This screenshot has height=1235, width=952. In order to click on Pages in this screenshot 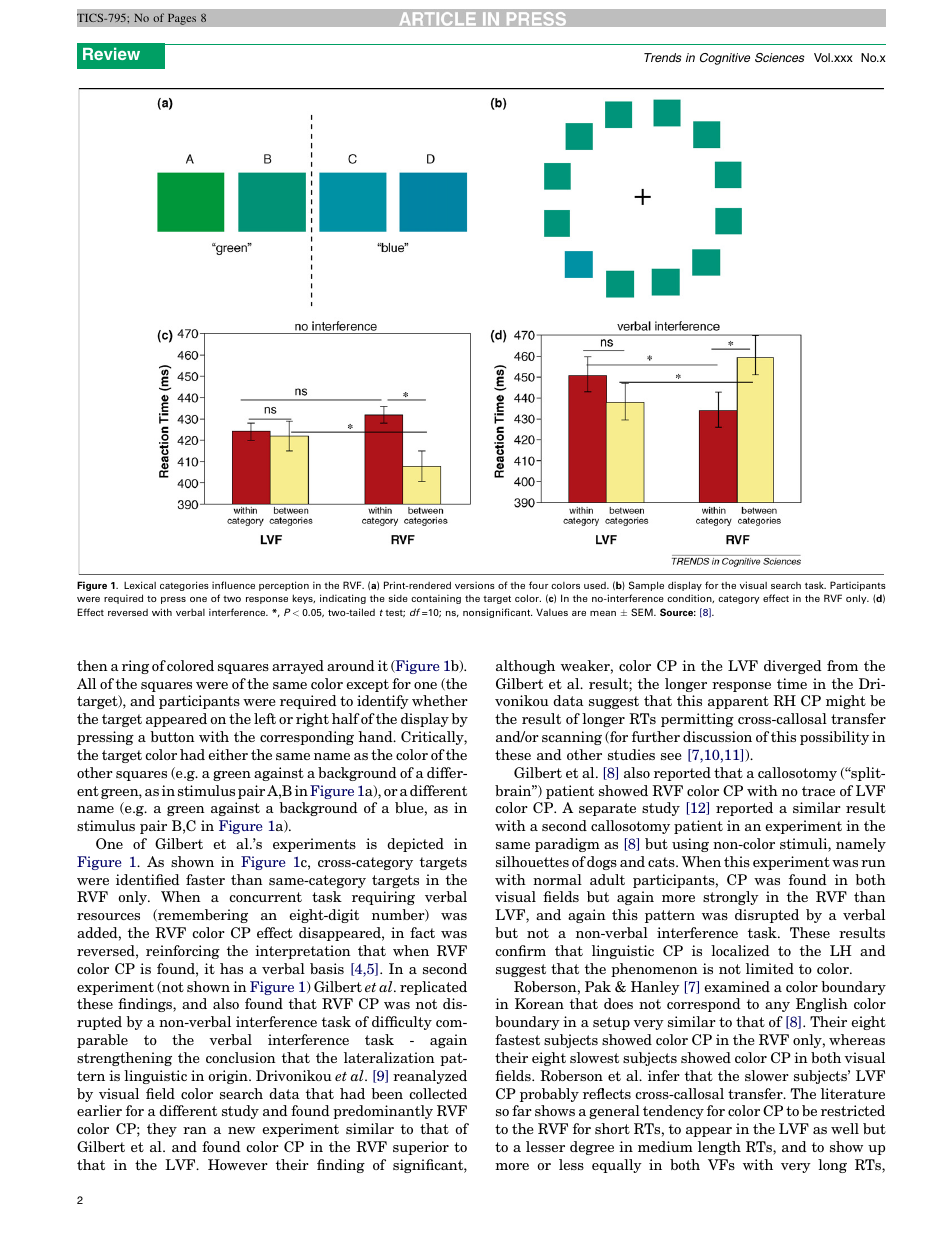, I will do `click(182, 19)`.
